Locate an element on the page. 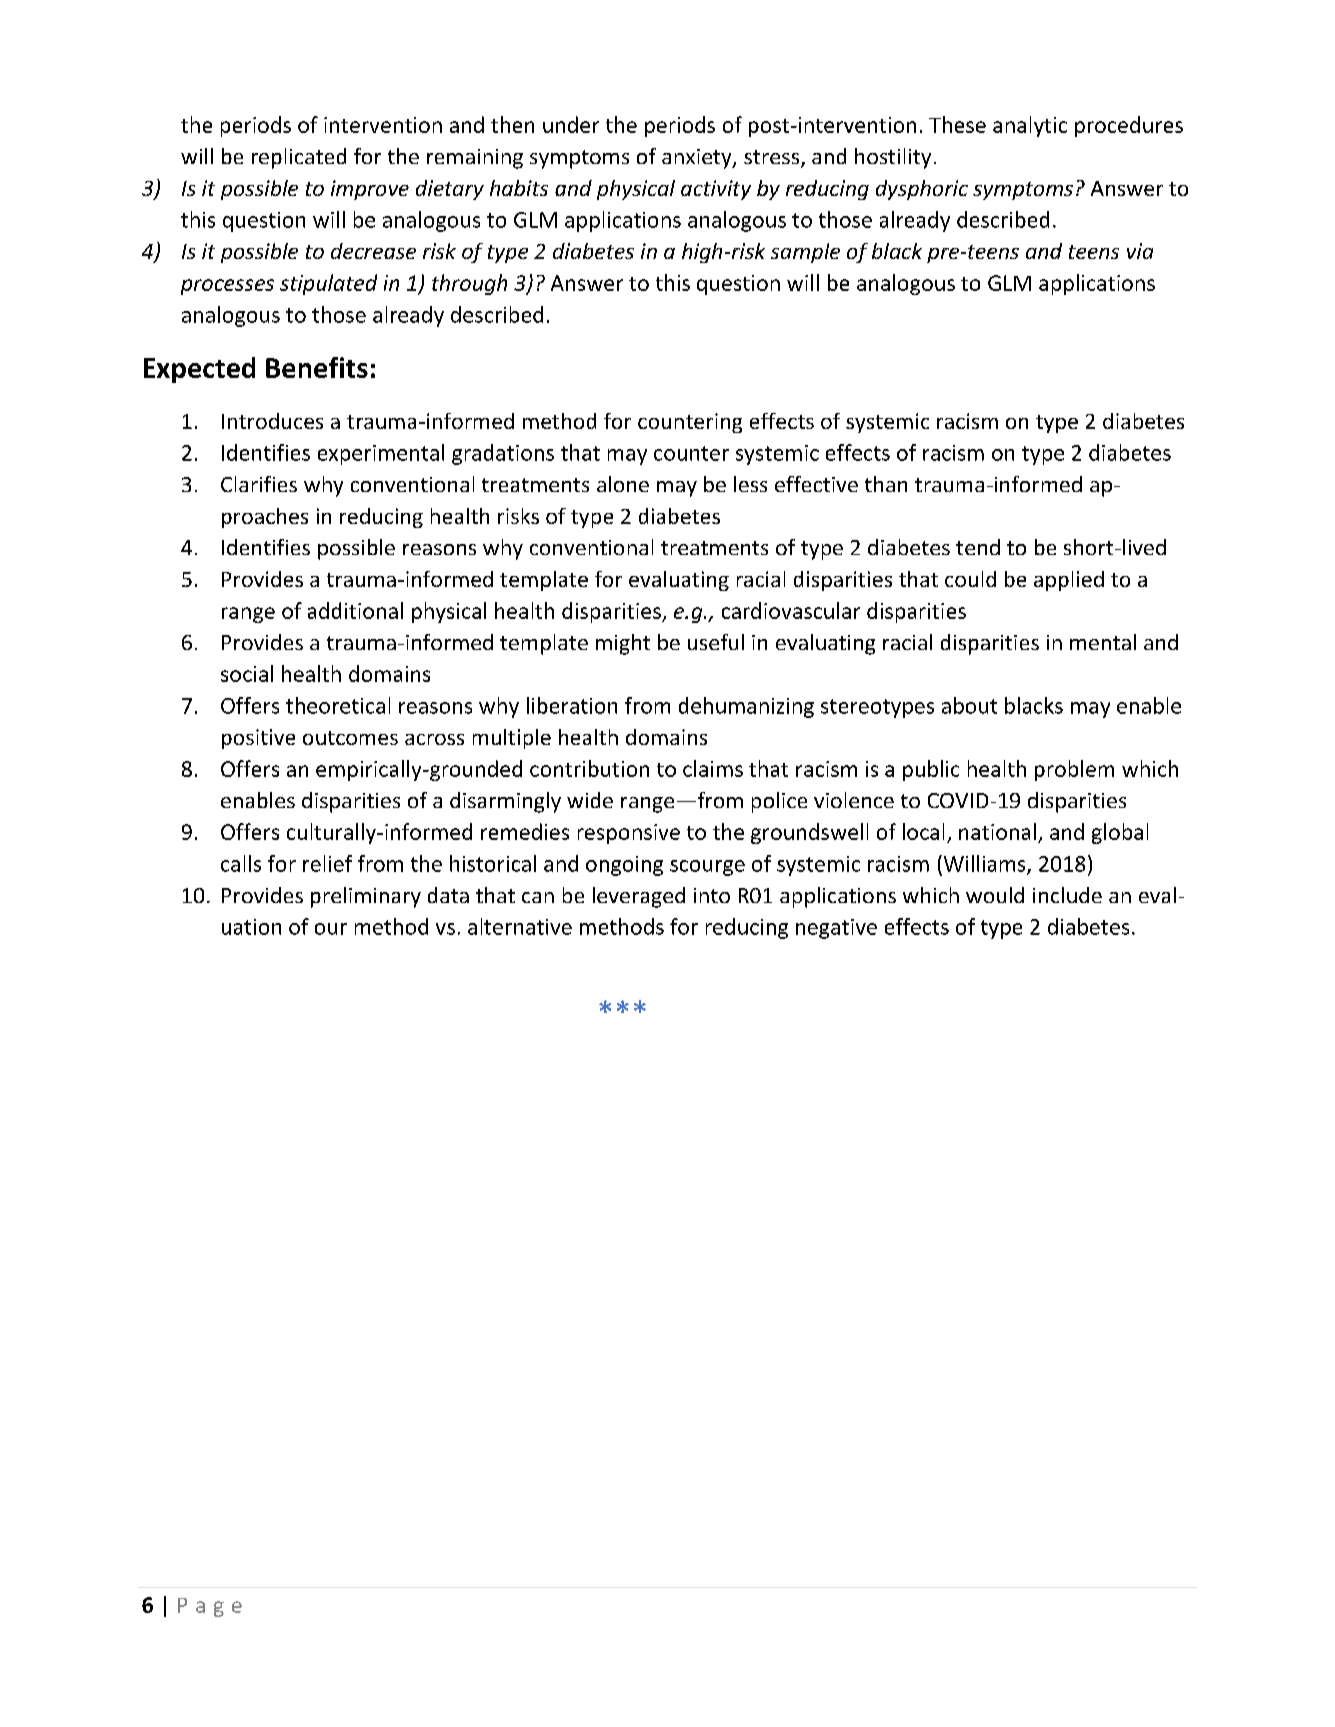  theoretical is located at coordinates (338, 705).
